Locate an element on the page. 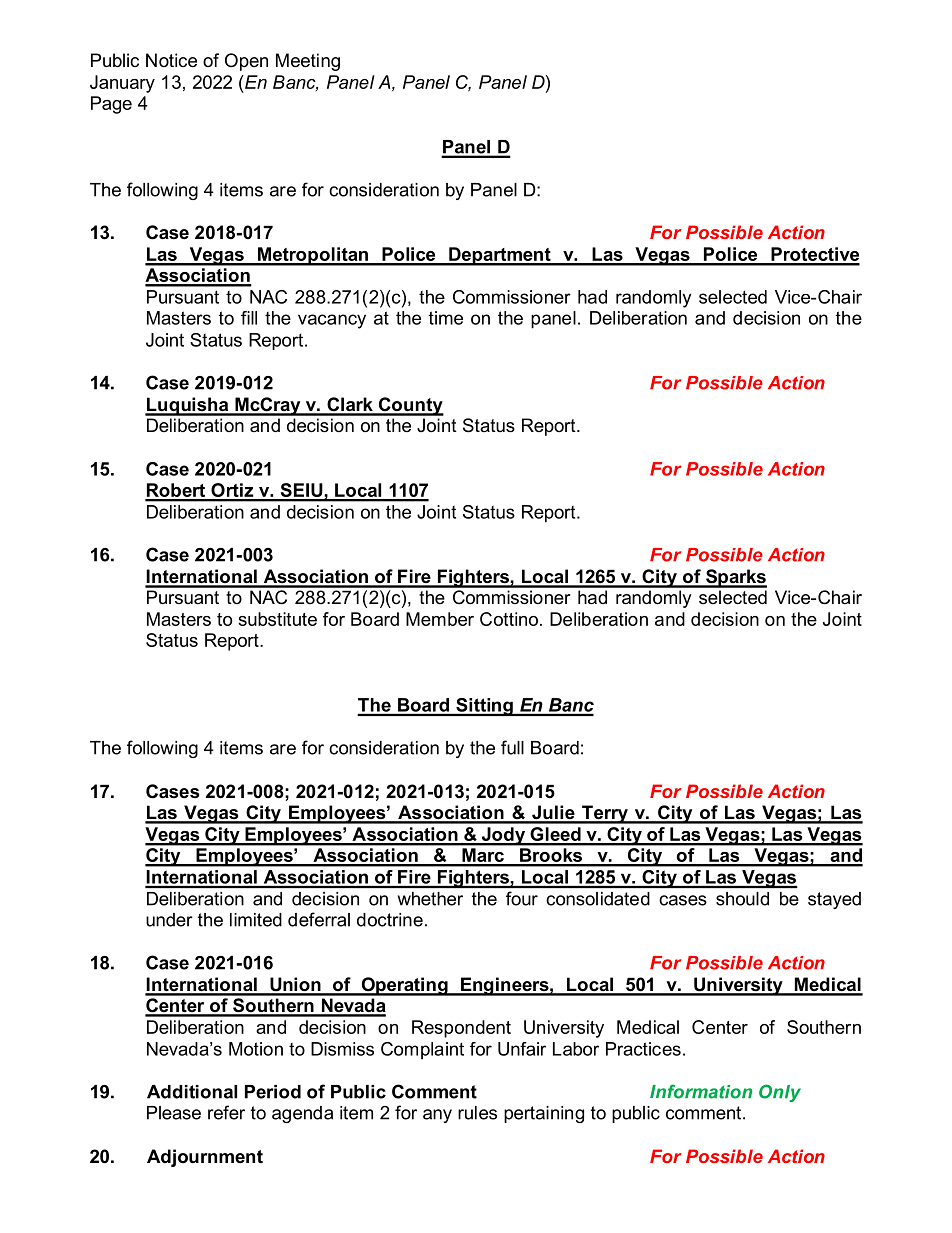  Department is located at coordinates (500, 256).
